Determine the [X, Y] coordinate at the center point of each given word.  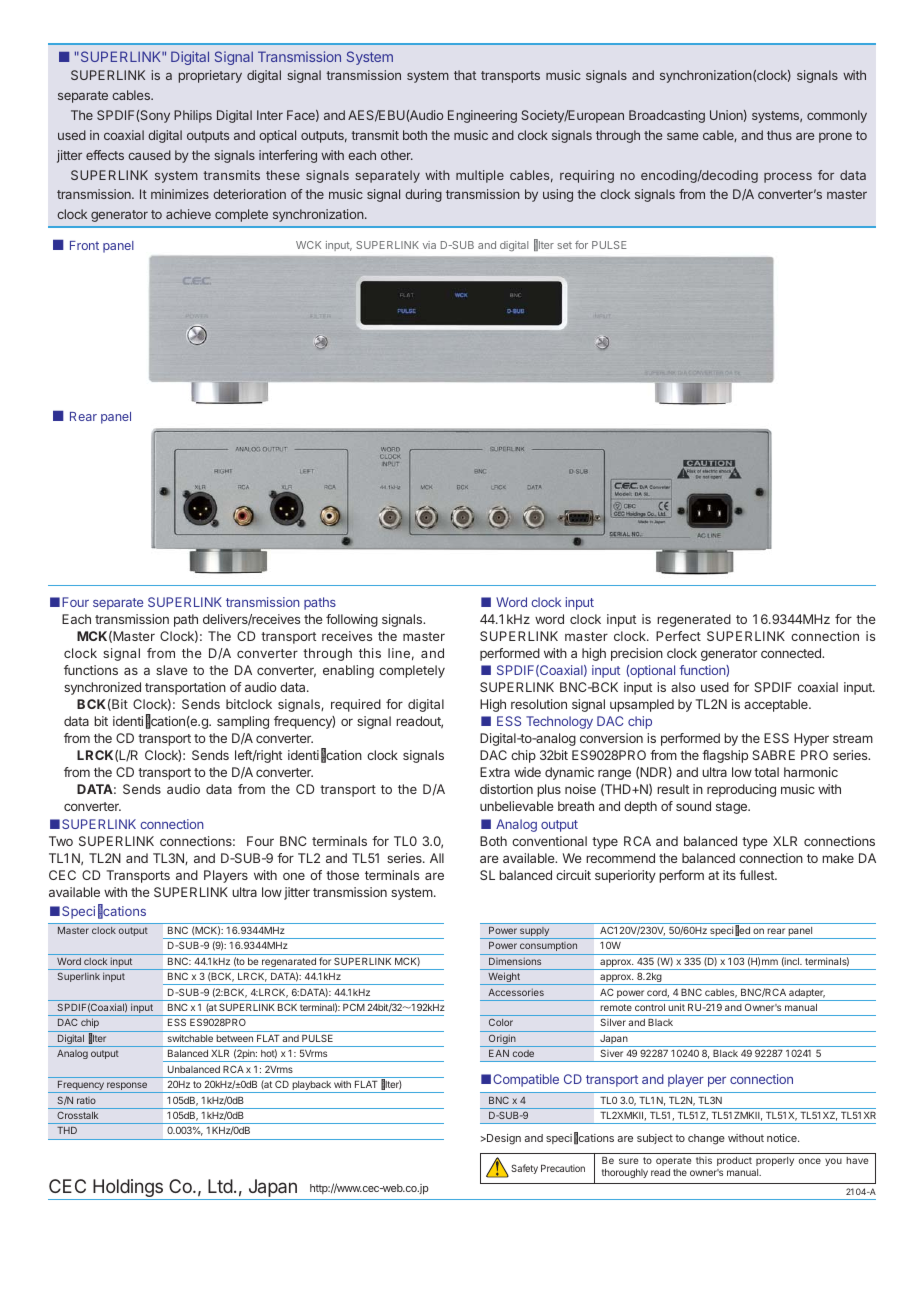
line [399, 653]
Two [61, 841]
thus [779, 135]
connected [792, 653]
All [437, 858]
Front [84, 245]
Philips [193, 116]
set [564, 245]
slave [172, 670]
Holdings [128, 1189]
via [429, 245]
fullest [757, 875]
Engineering [482, 116]
